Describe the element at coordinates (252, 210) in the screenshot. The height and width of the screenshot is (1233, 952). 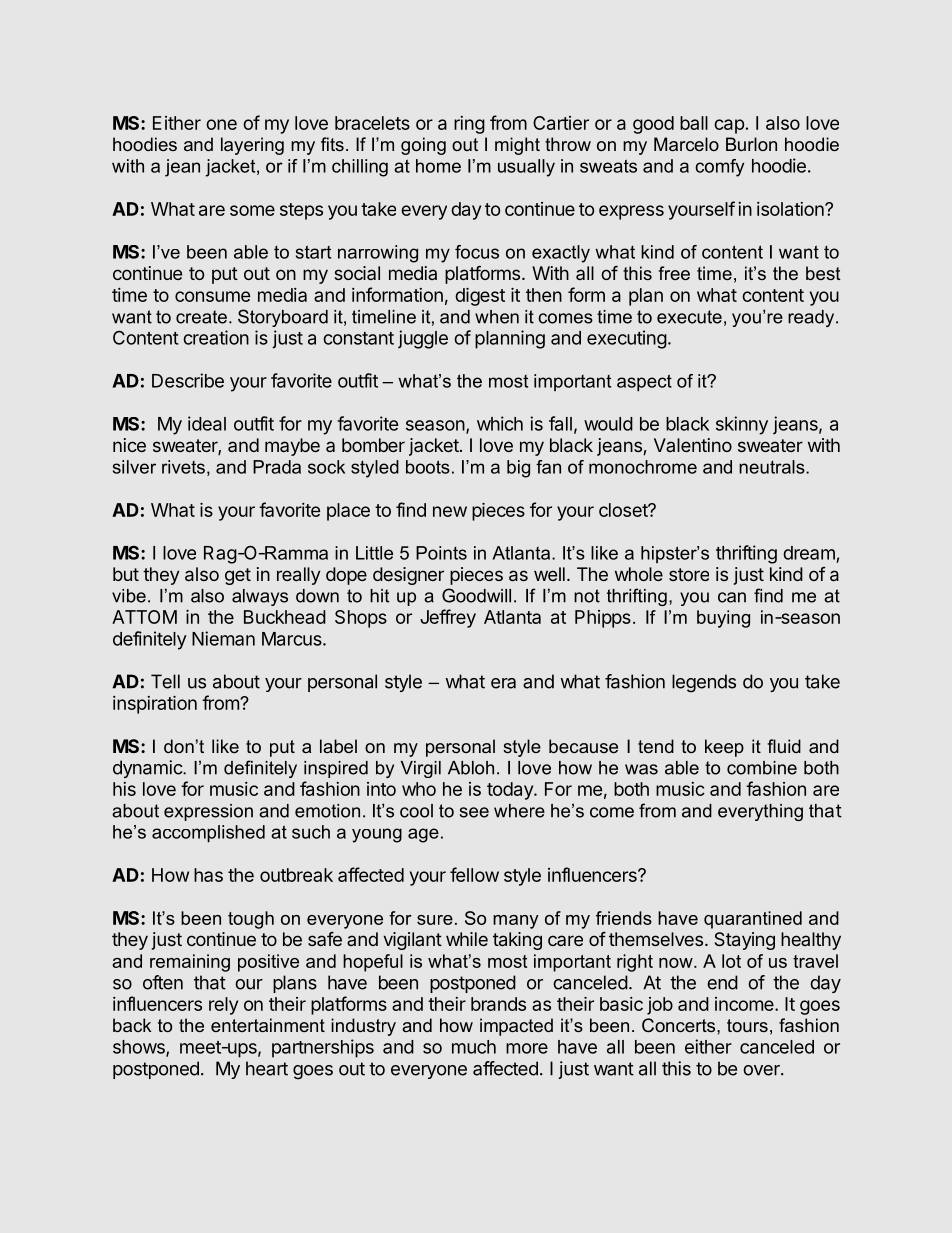
I see `some` at that location.
